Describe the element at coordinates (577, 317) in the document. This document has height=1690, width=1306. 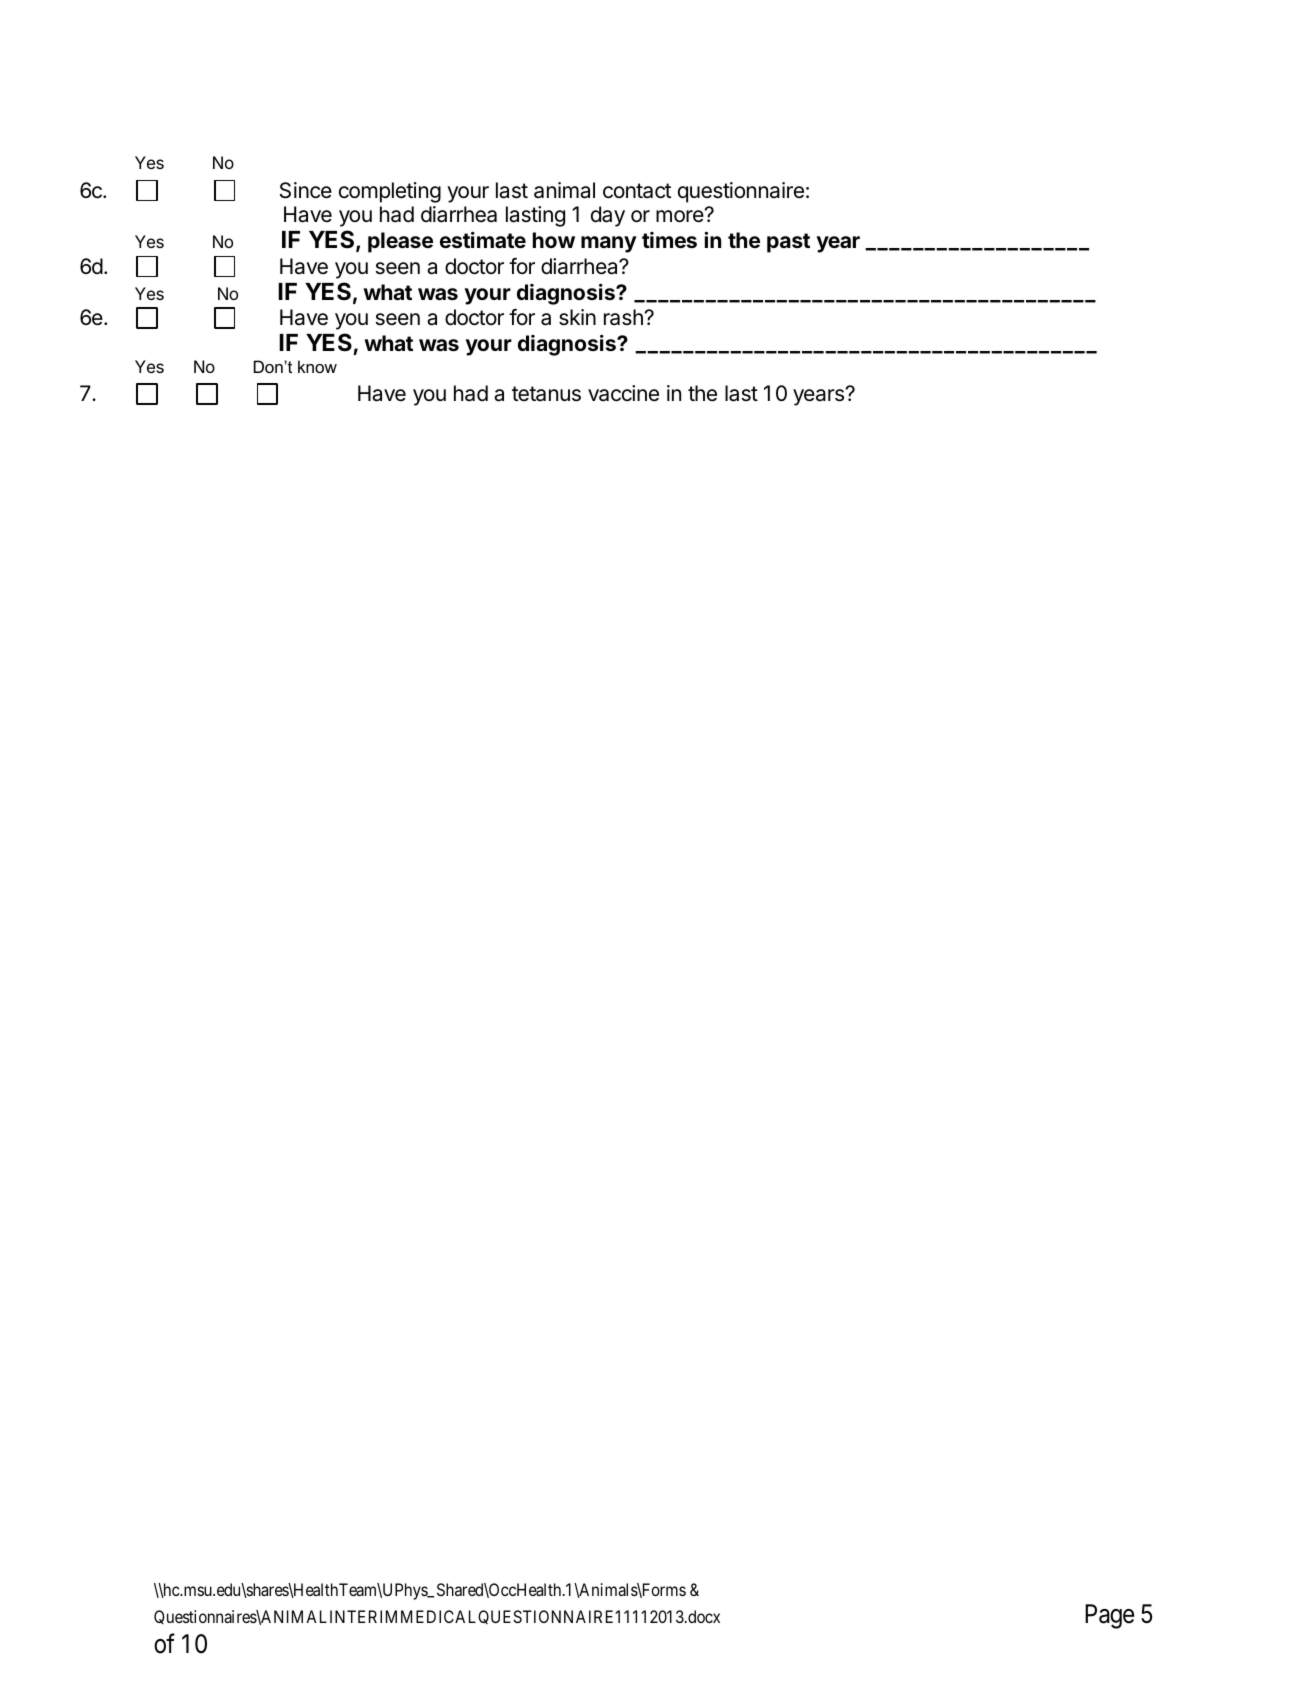
I see `skin` at that location.
